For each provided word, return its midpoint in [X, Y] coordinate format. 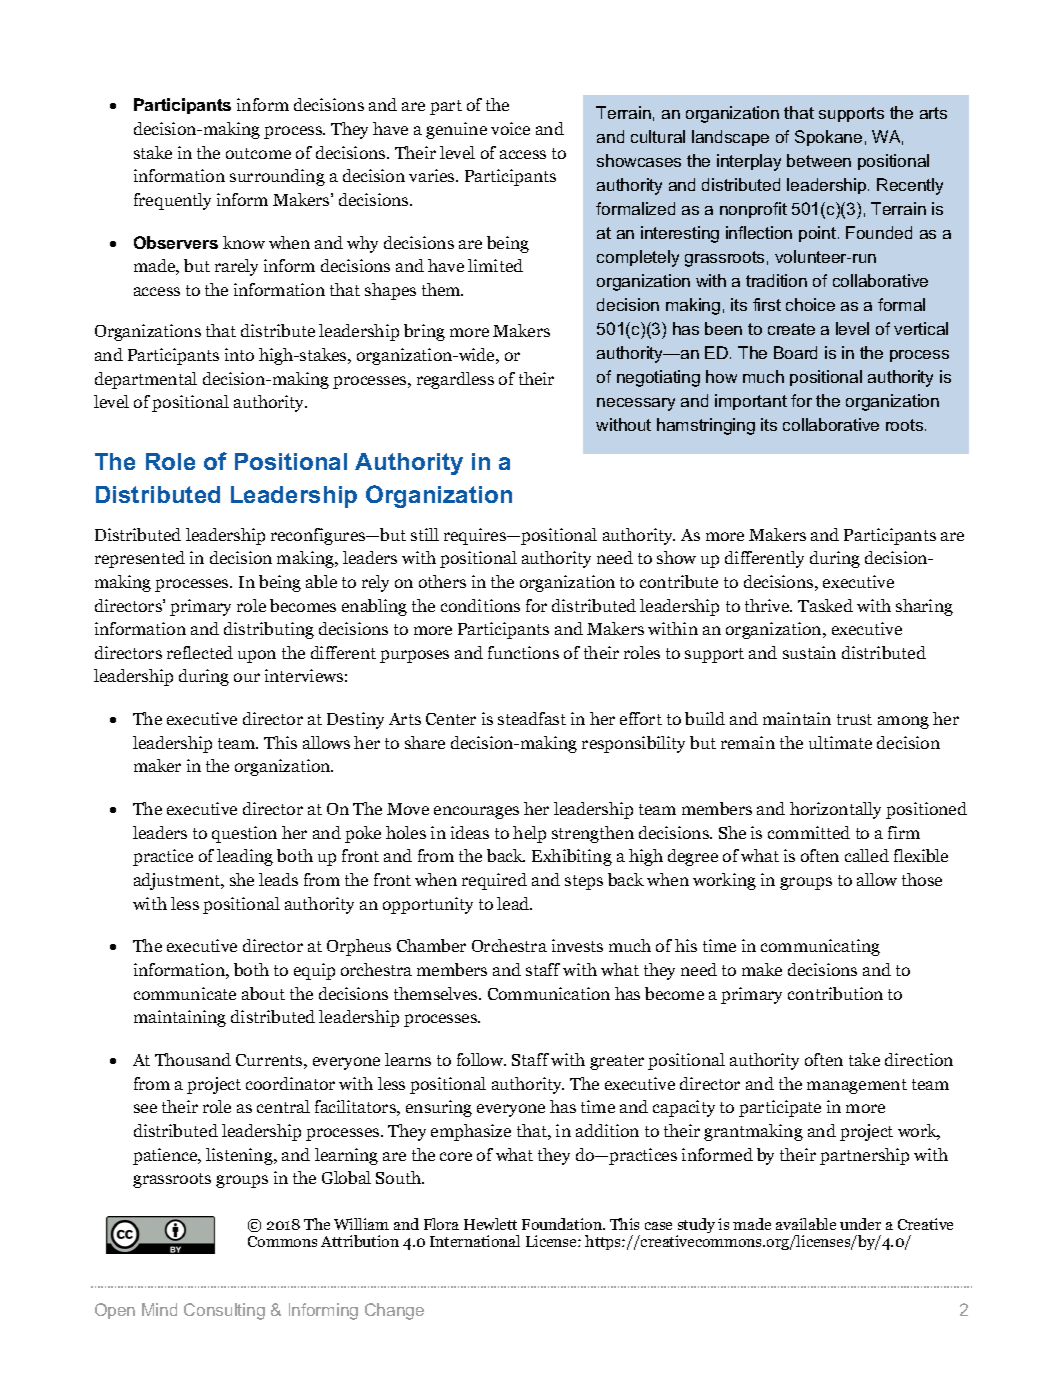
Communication [549, 993]
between [819, 160]
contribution [835, 993]
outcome [258, 153]
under [860, 1224]
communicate [185, 993]
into [239, 354]
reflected [200, 652]
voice [510, 128]
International [475, 1241]
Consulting [224, 1311]
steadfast [532, 718]
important [751, 402]
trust [854, 719]
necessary [636, 404]
